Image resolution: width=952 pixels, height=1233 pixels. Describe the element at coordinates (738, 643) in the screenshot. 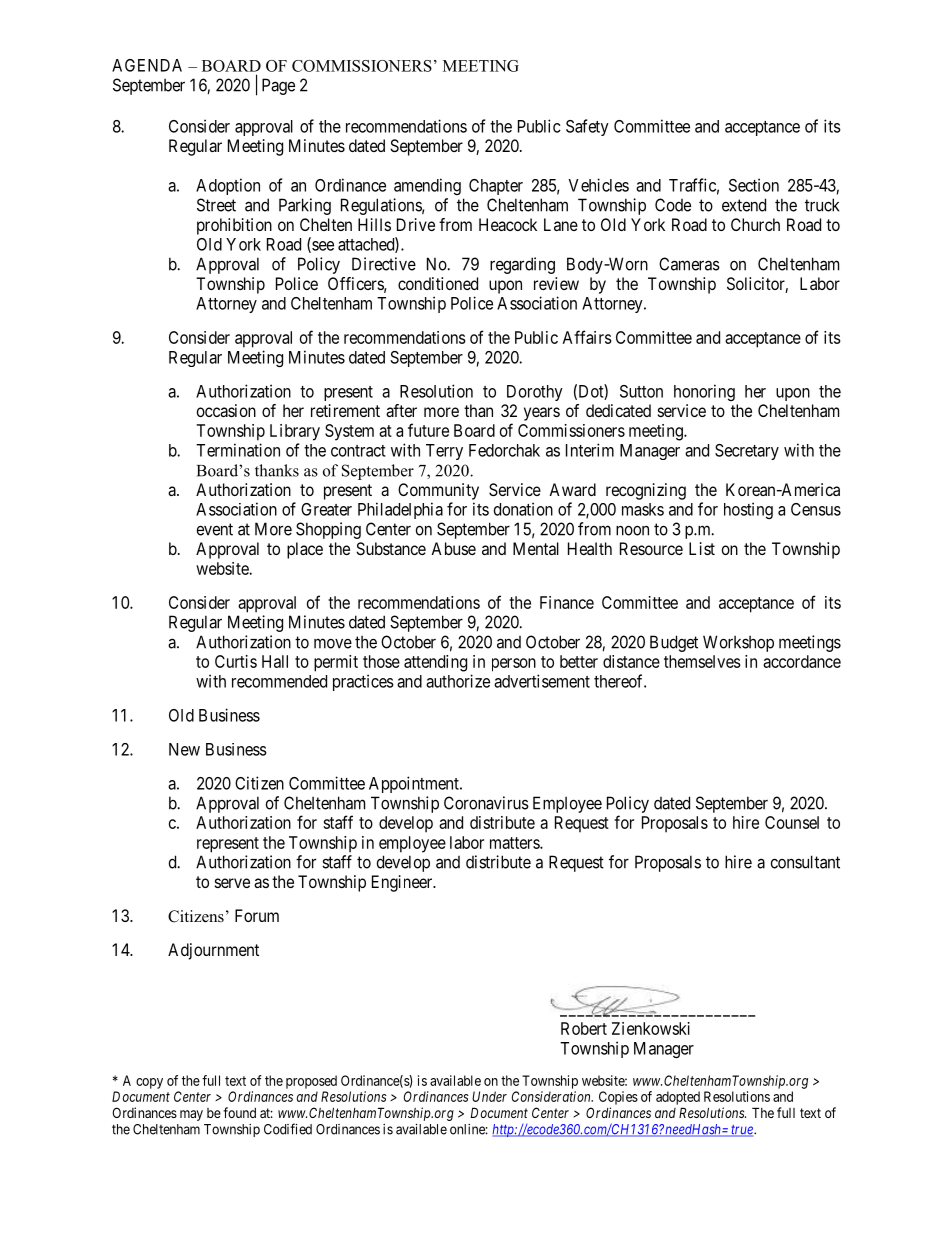

I see `Workshop` at that location.
